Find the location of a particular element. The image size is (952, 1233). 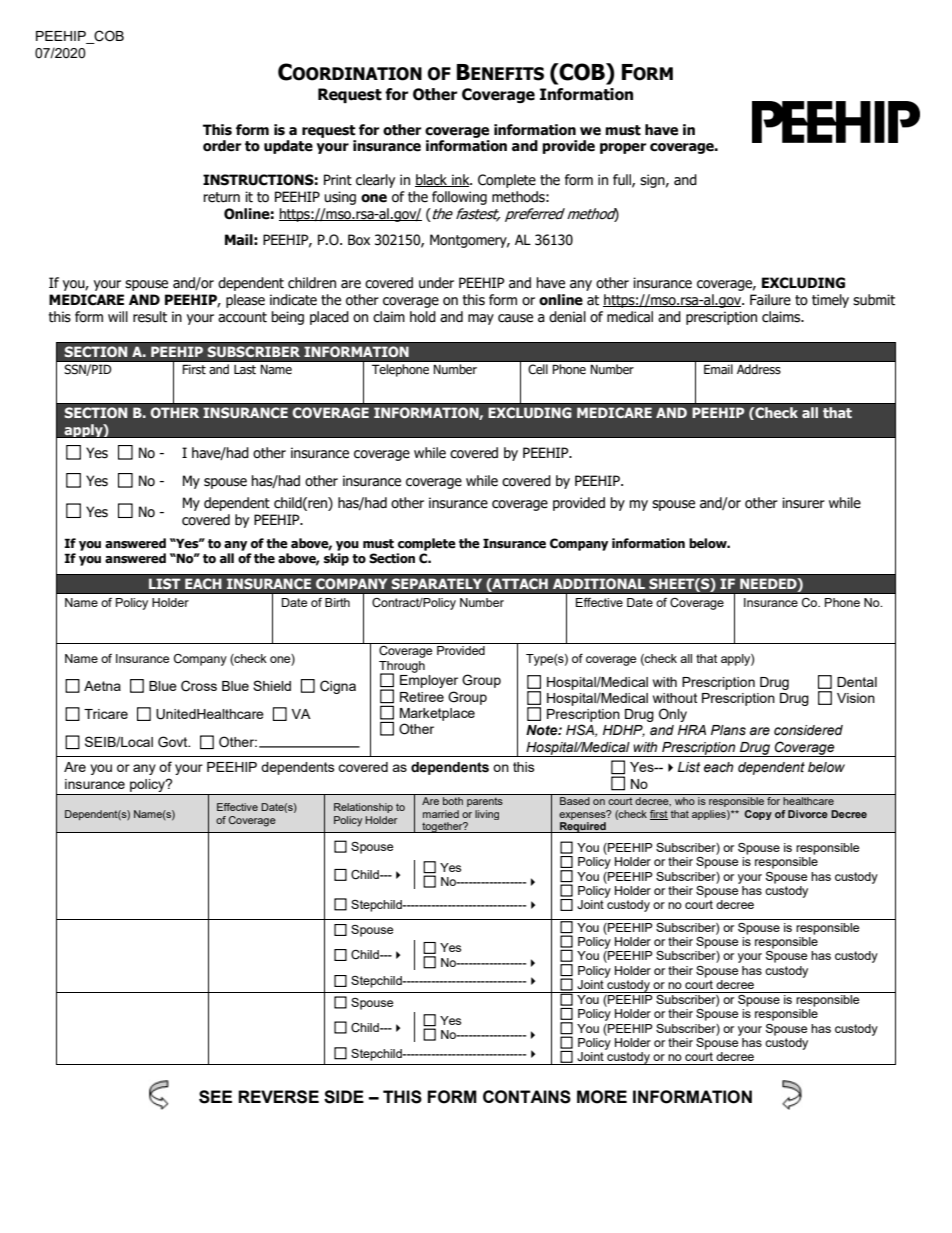

result is located at coordinates (150, 317).
